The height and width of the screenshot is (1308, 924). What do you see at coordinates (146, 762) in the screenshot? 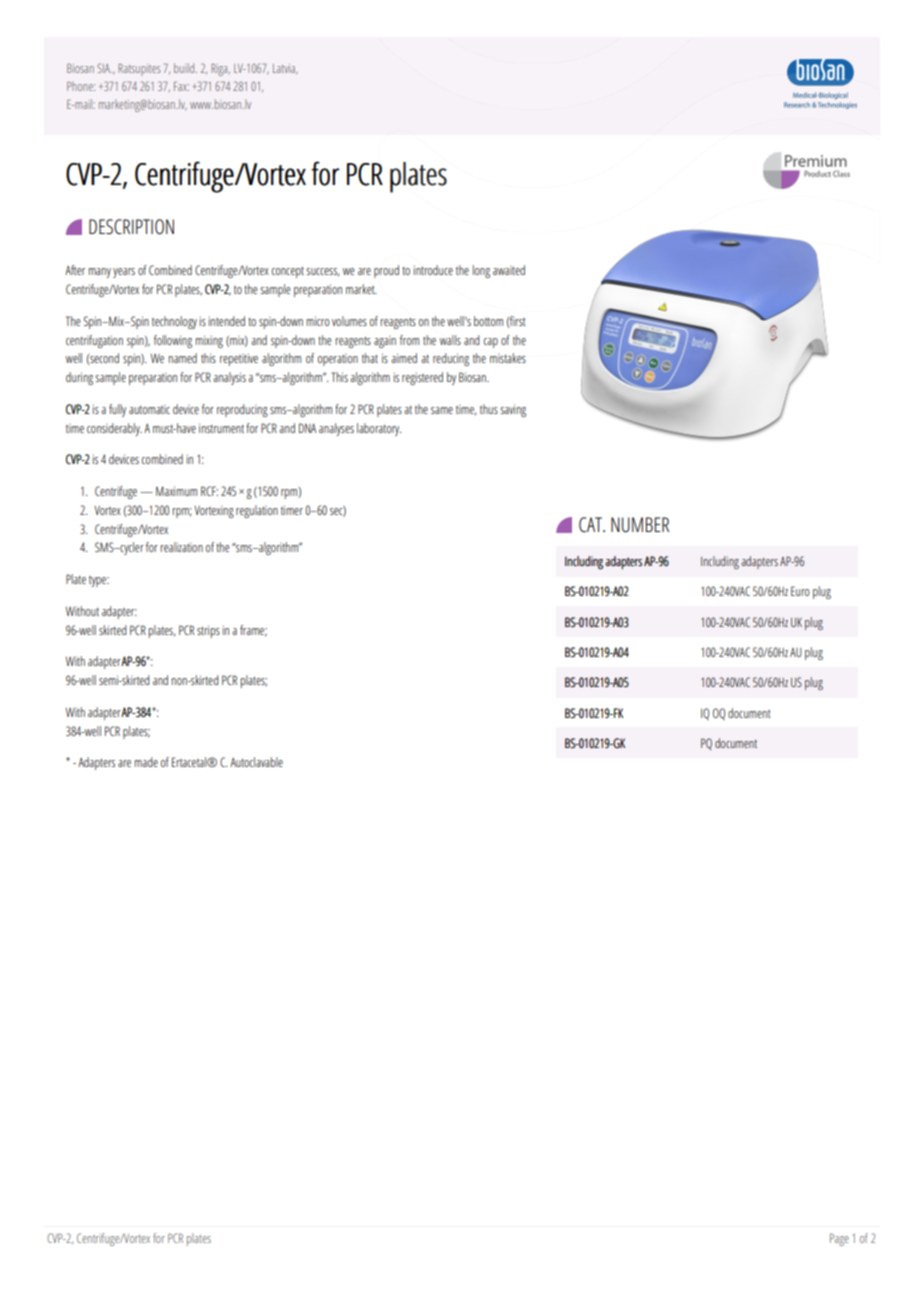
I see `made` at bounding box center [146, 762].
